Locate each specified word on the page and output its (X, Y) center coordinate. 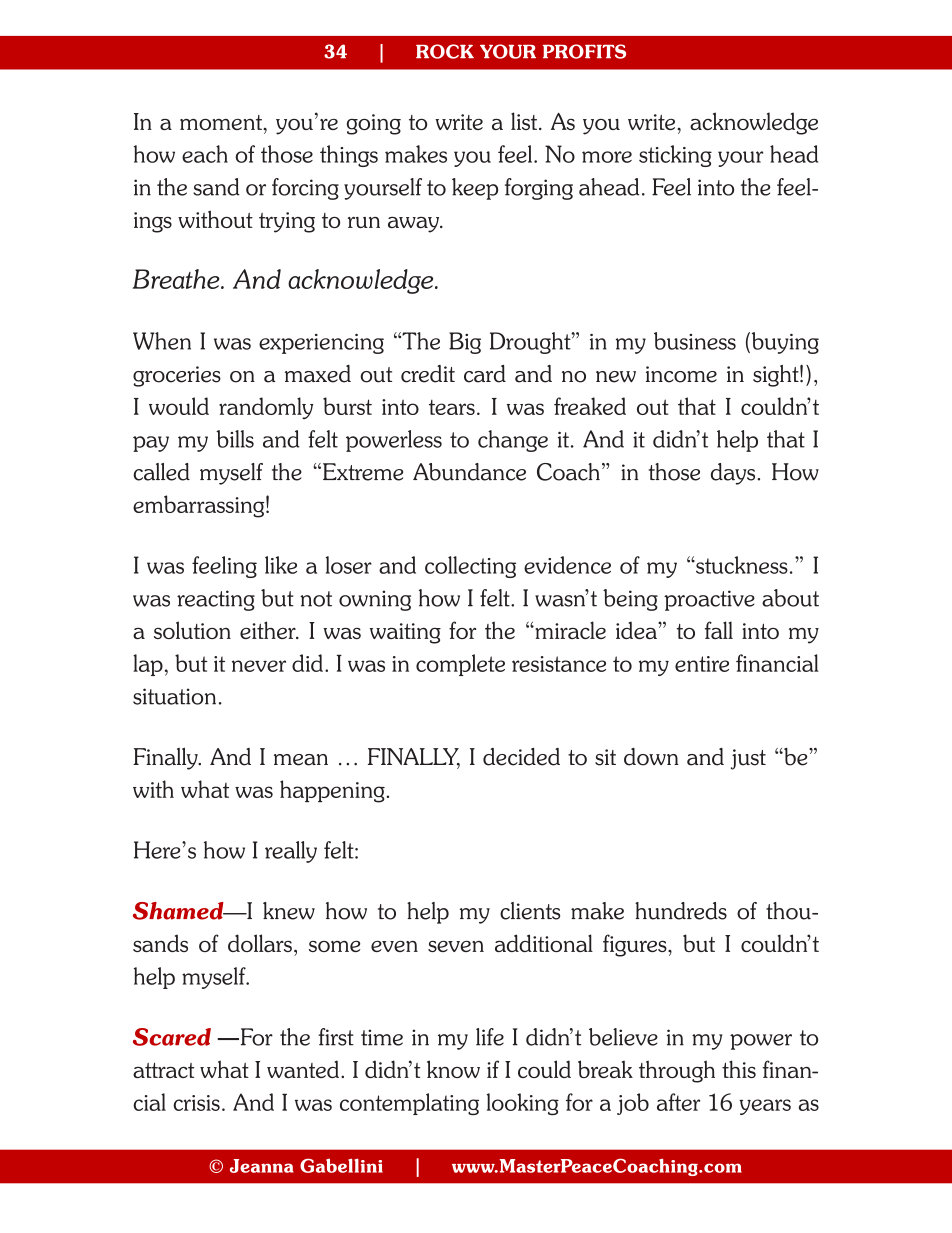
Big (465, 343)
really (291, 852)
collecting (470, 567)
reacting (216, 600)
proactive (709, 600)
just (748, 759)
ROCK (445, 51)
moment (222, 122)
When (162, 341)
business (695, 341)
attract (163, 1070)
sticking (675, 156)
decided (521, 757)
